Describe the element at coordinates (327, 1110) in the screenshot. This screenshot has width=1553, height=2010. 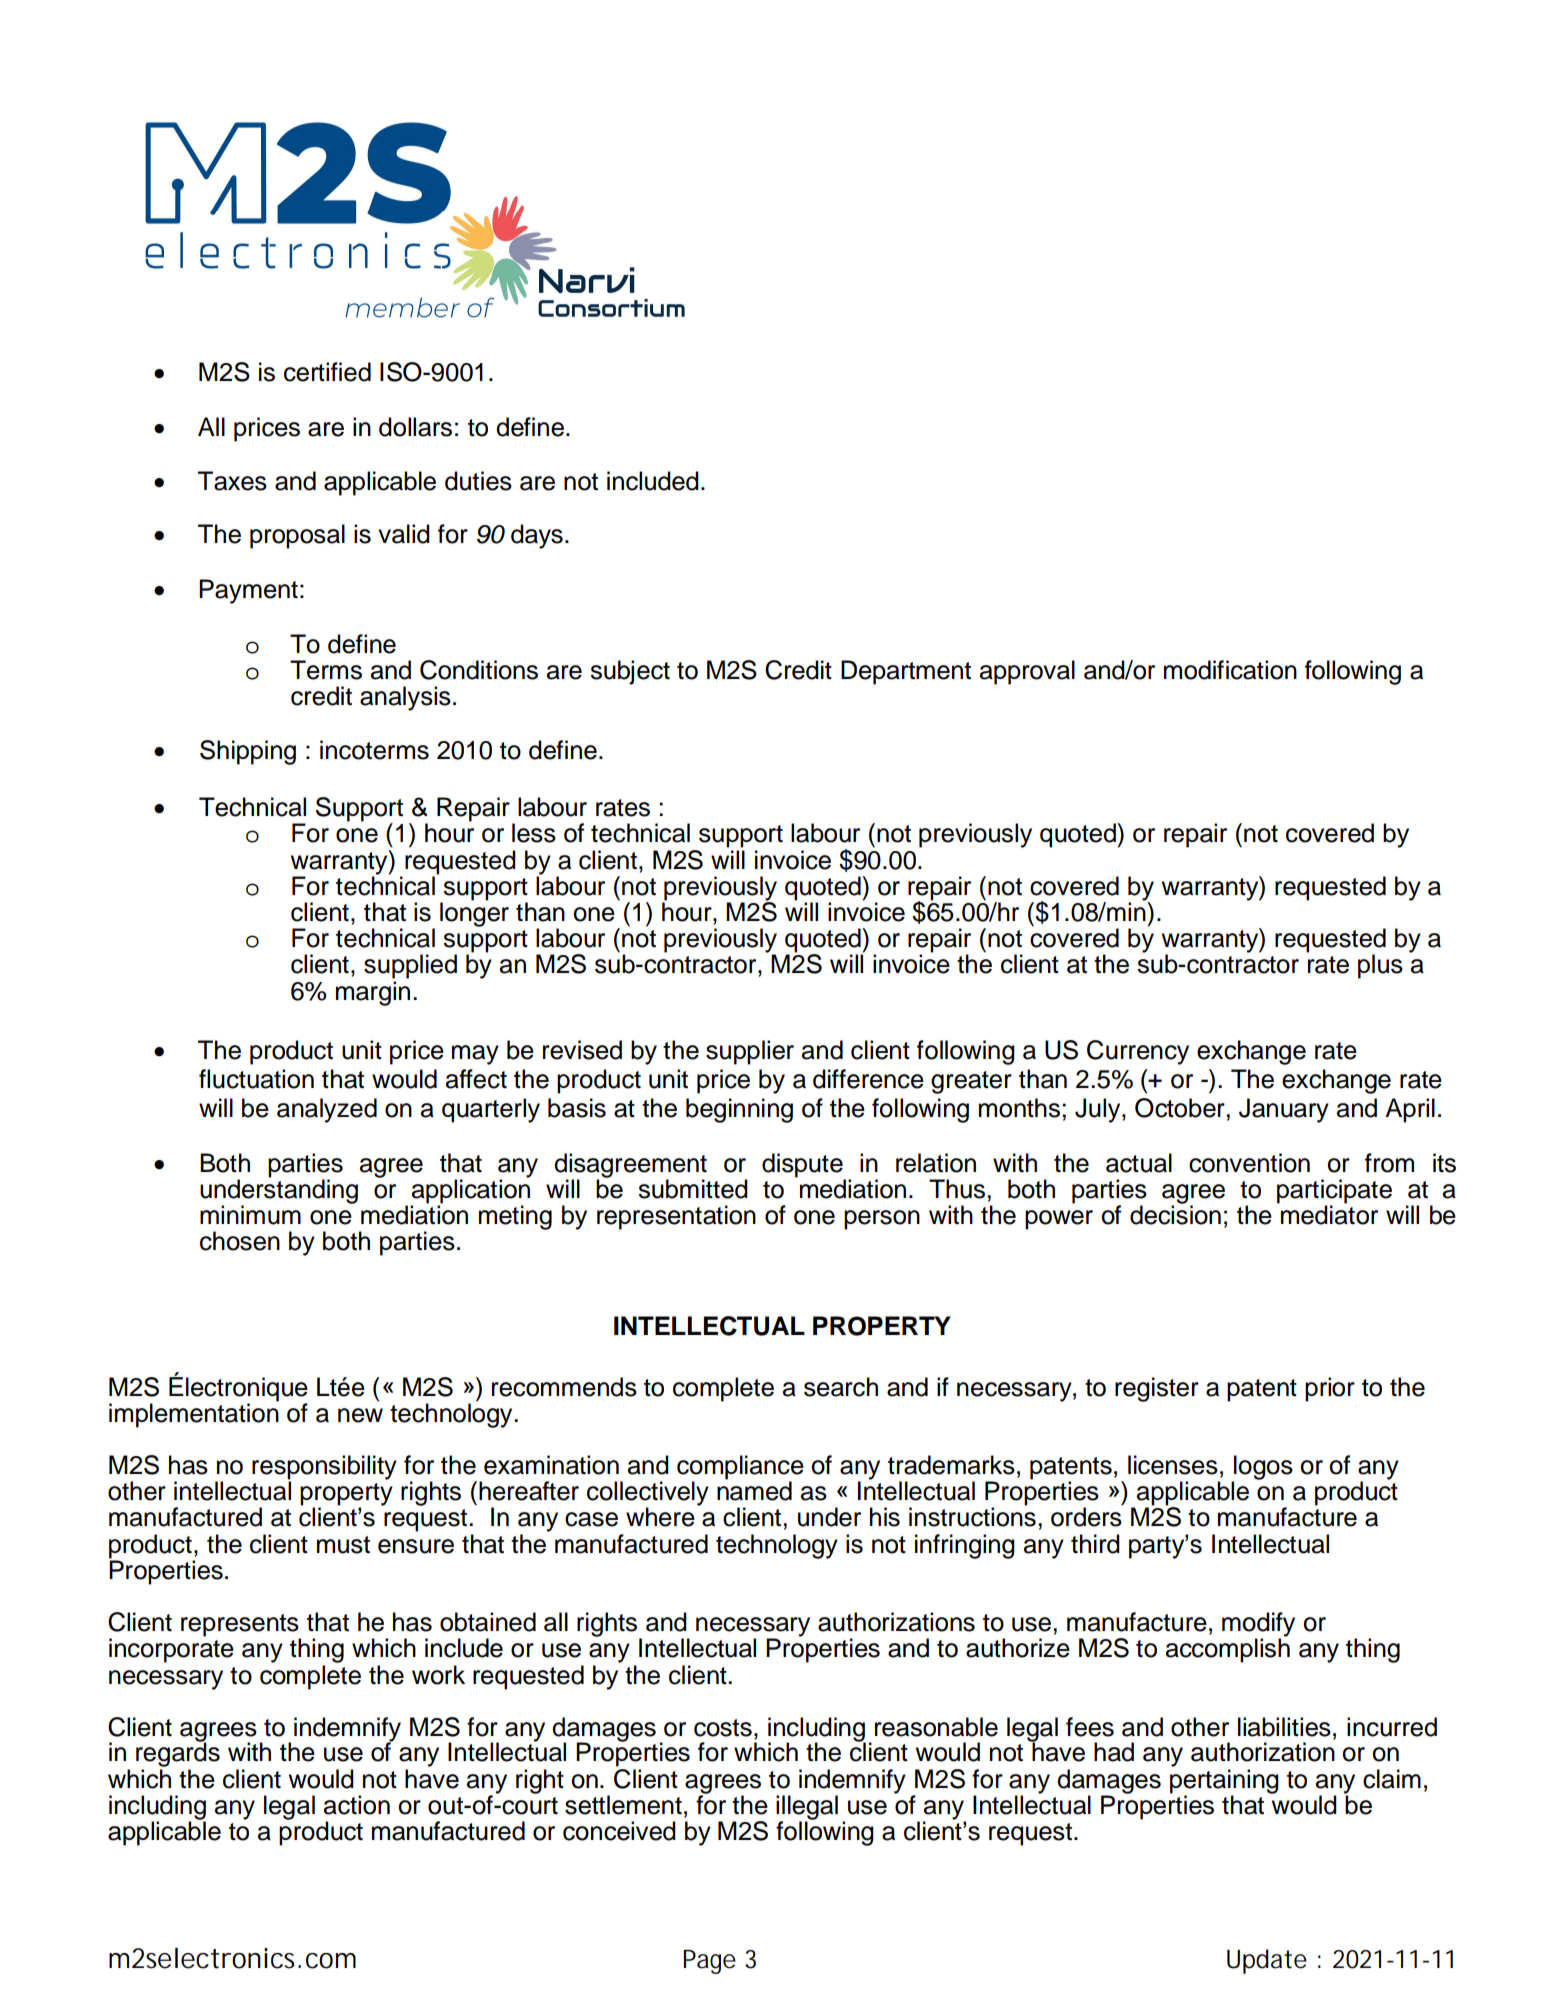
I see `analyzed` at that location.
